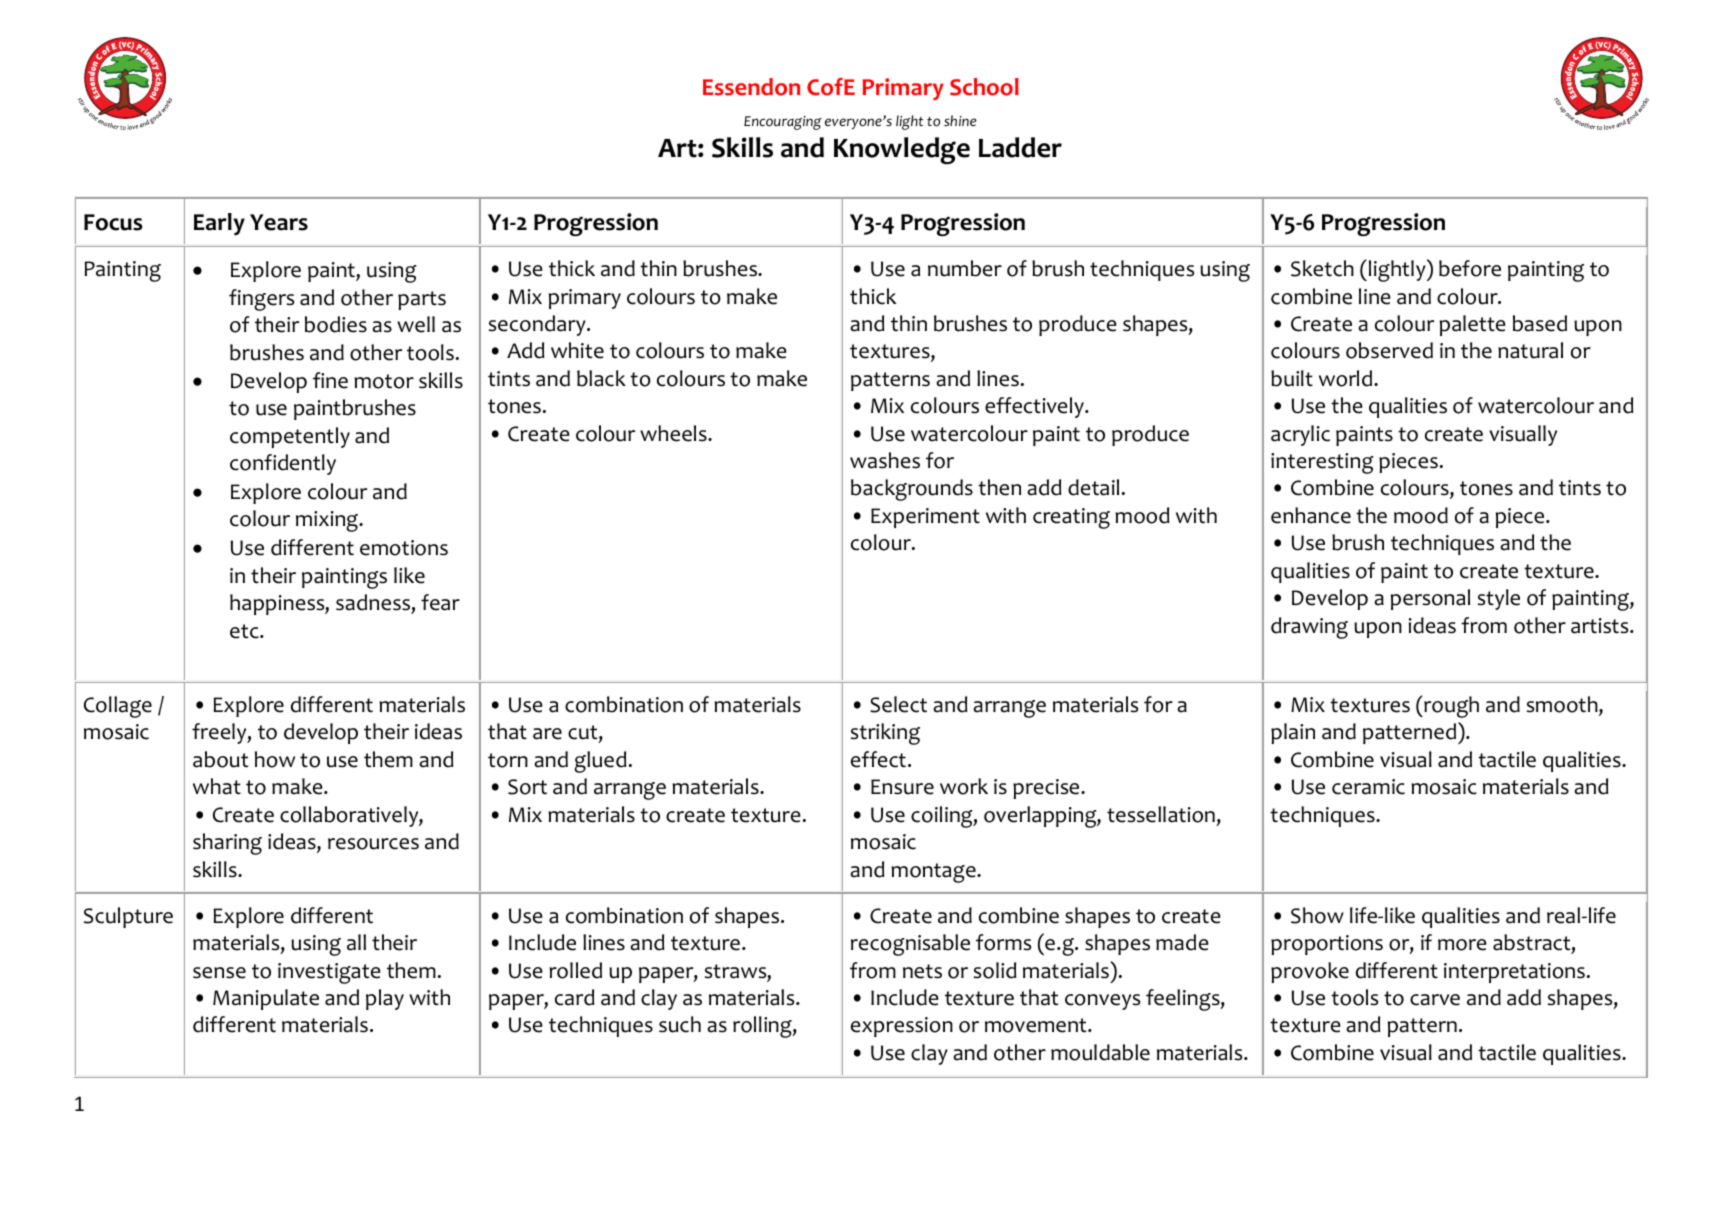 The image size is (1721, 1216). Describe the element at coordinates (279, 222) in the screenshot. I see `Years` at that location.
